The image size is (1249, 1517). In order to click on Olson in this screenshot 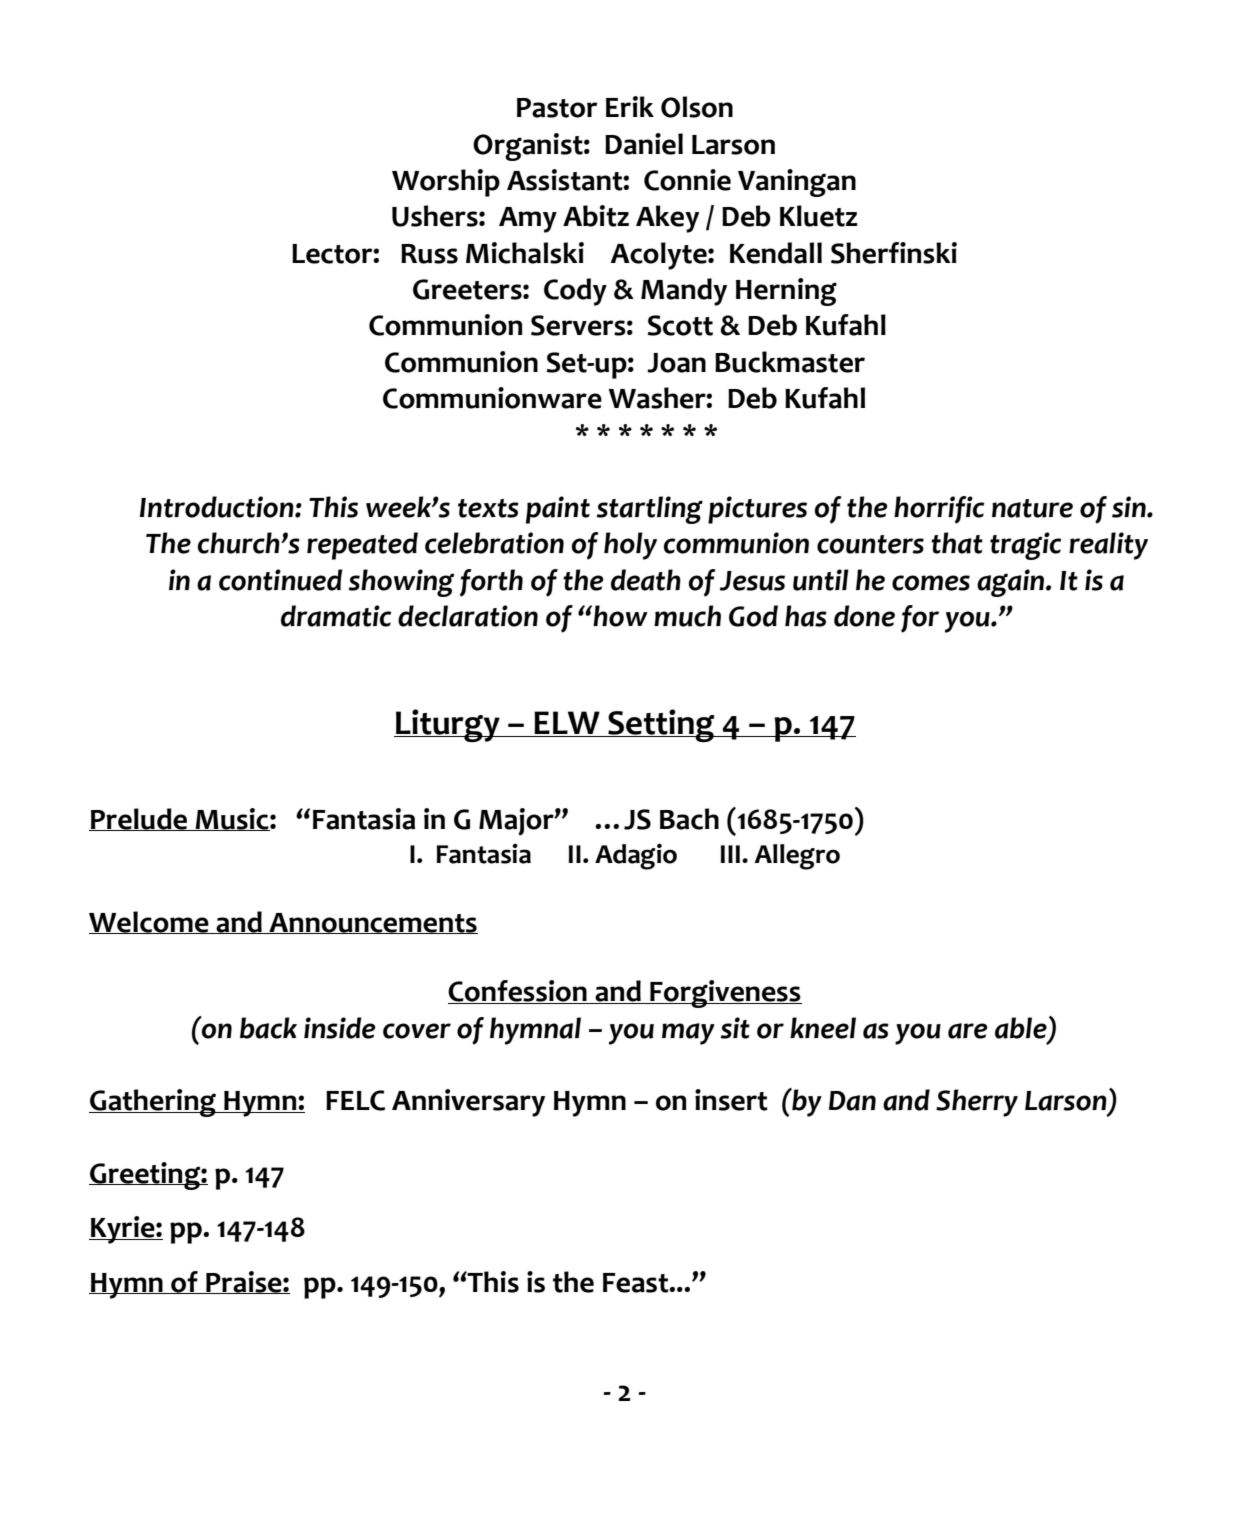, I will do `click(697, 107)`.
